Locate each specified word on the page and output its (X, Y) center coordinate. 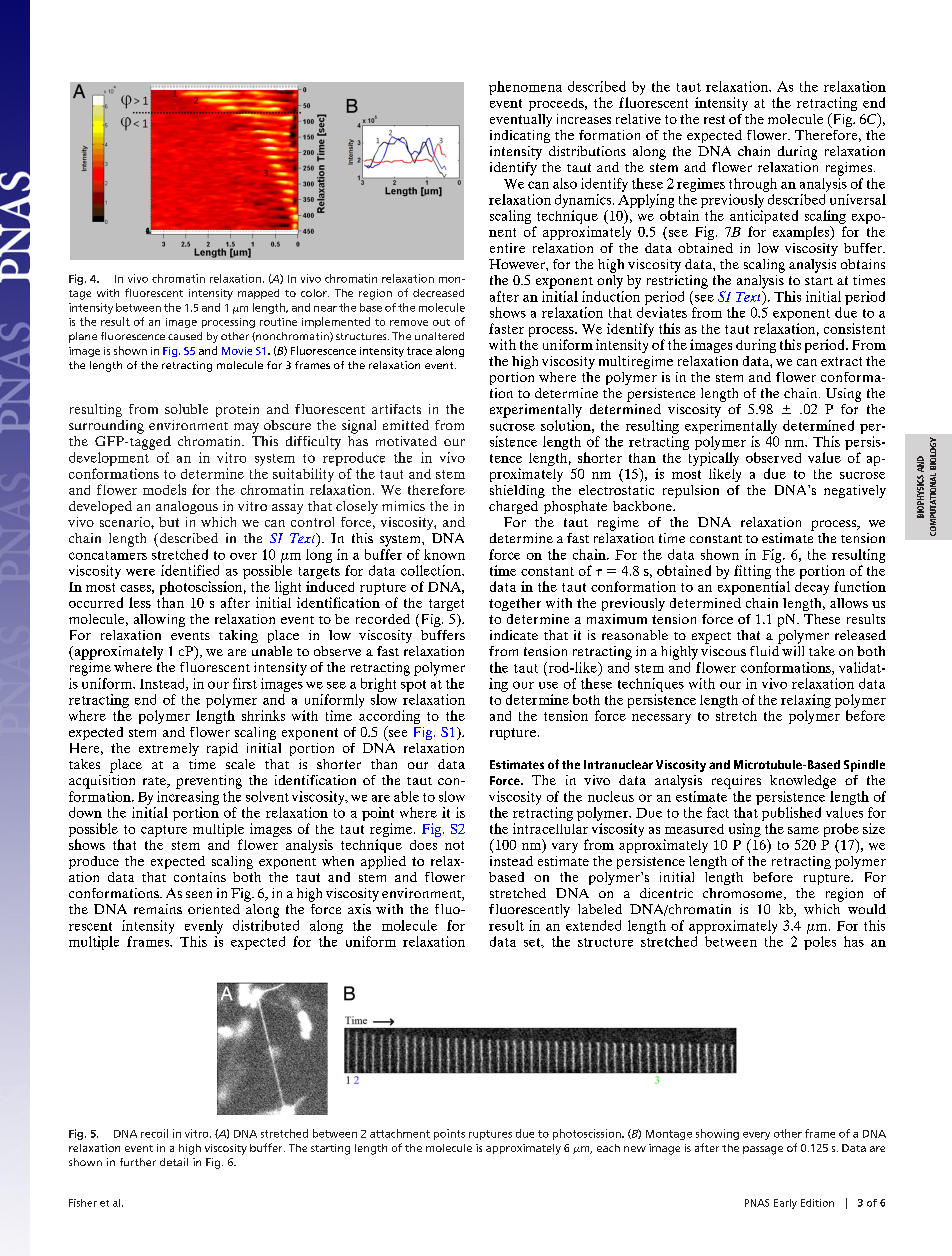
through (753, 185)
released (860, 635)
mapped (258, 294)
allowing (159, 620)
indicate (514, 635)
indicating (520, 136)
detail (174, 1162)
